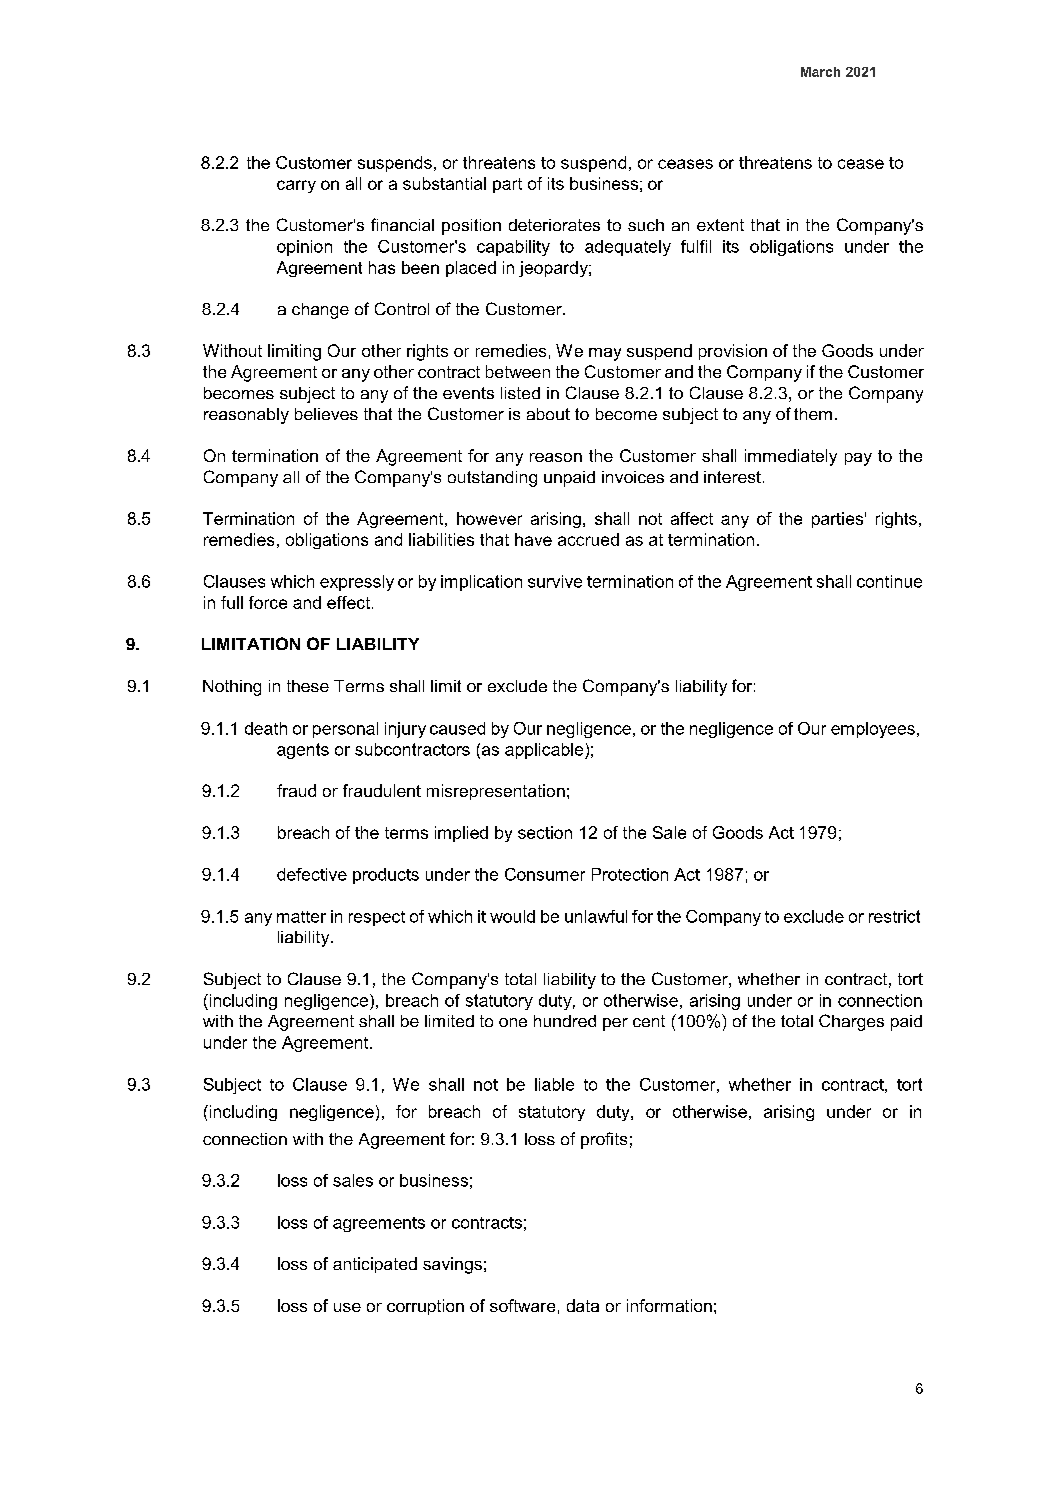 This screenshot has width=1050, height=1486. What do you see at coordinates (565, 1021) in the screenshot?
I see `hundred` at bounding box center [565, 1021].
